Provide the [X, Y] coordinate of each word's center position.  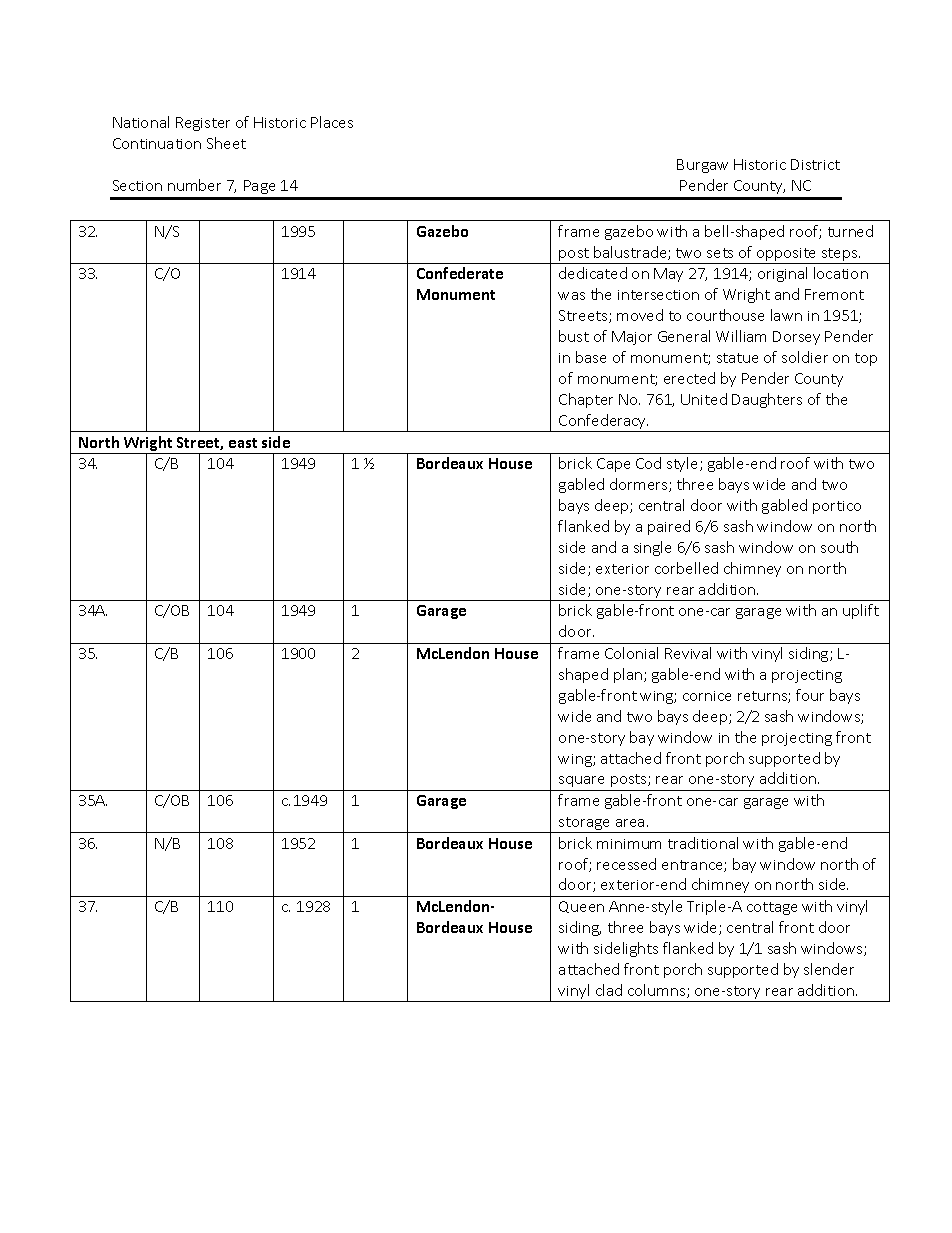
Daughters [767, 400]
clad [609, 990]
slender [829, 969]
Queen [581, 907]
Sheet [226, 143]
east [243, 443]
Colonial [631, 653]
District [815, 164]
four [810, 695]
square [581, 781]
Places [332, 122]
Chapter [586, 400]
